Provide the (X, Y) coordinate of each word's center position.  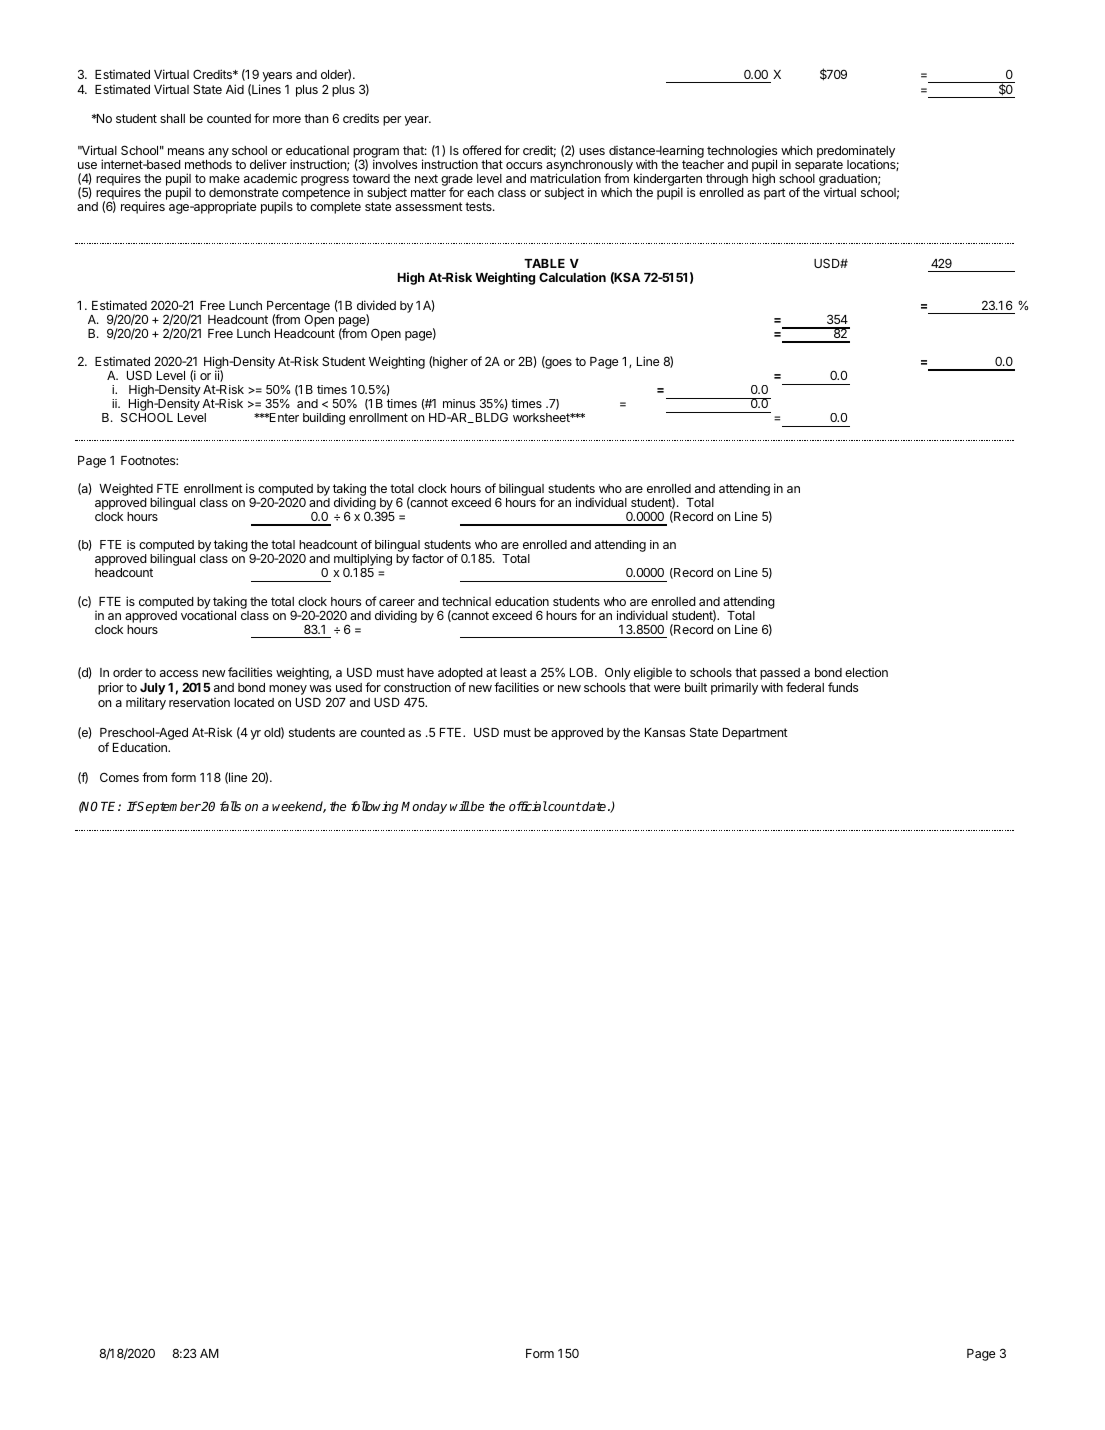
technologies (741, 153)
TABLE (544, 263)
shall (172, 118)
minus (459, 403)
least (513, 672)
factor (428, 558)
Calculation (572, 277)
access (179, 673)
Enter (283, 417)
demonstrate (243, 192)
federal (805, 687)
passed (780, 674)
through (727, 181)
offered (482, 150)
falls (230, 806)
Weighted (126, 491)
